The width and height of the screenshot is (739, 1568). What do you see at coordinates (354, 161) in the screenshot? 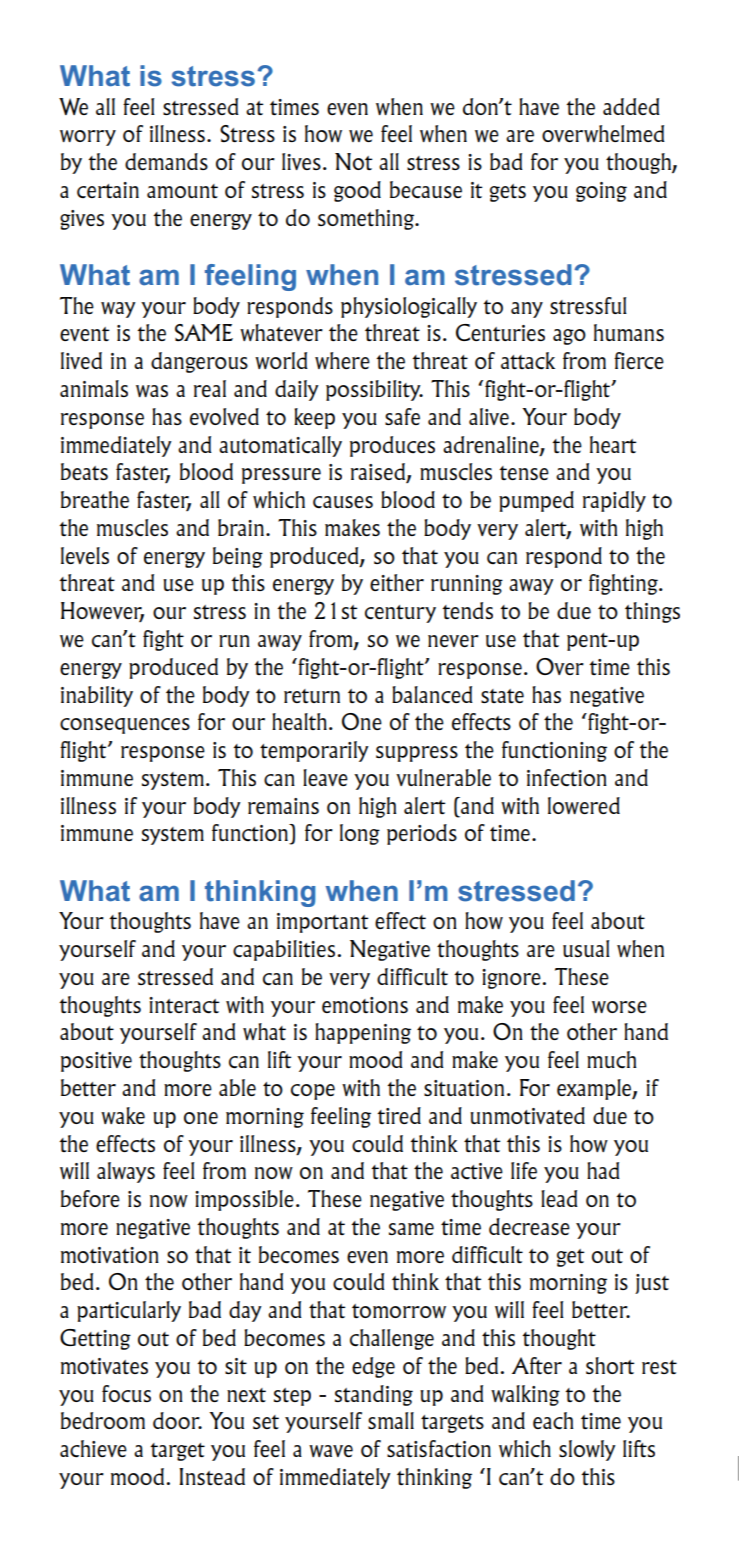
I see `Not` at bounding box center [354, 161].
